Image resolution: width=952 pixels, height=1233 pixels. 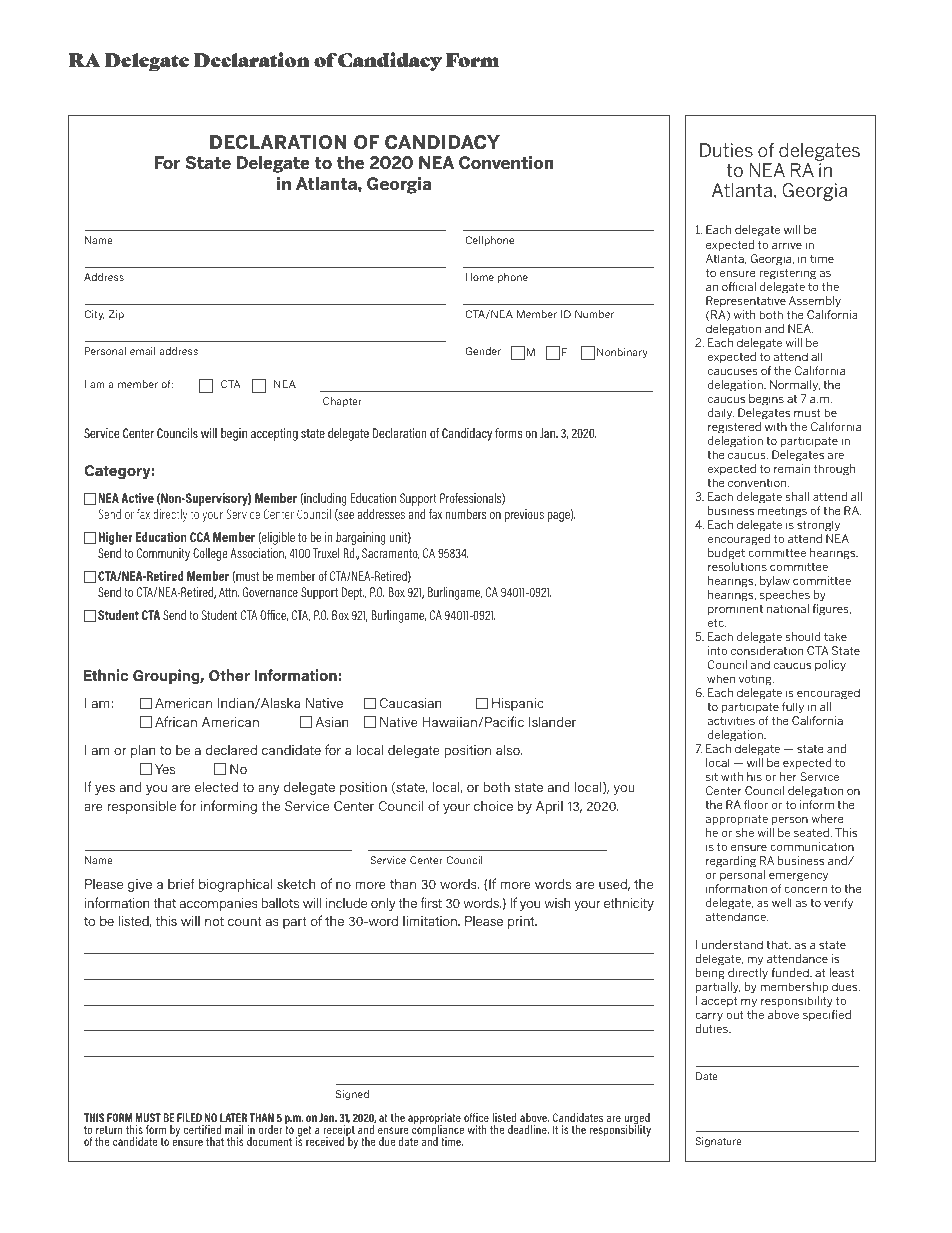 I want to click on first, so click(x=431, y=902).
